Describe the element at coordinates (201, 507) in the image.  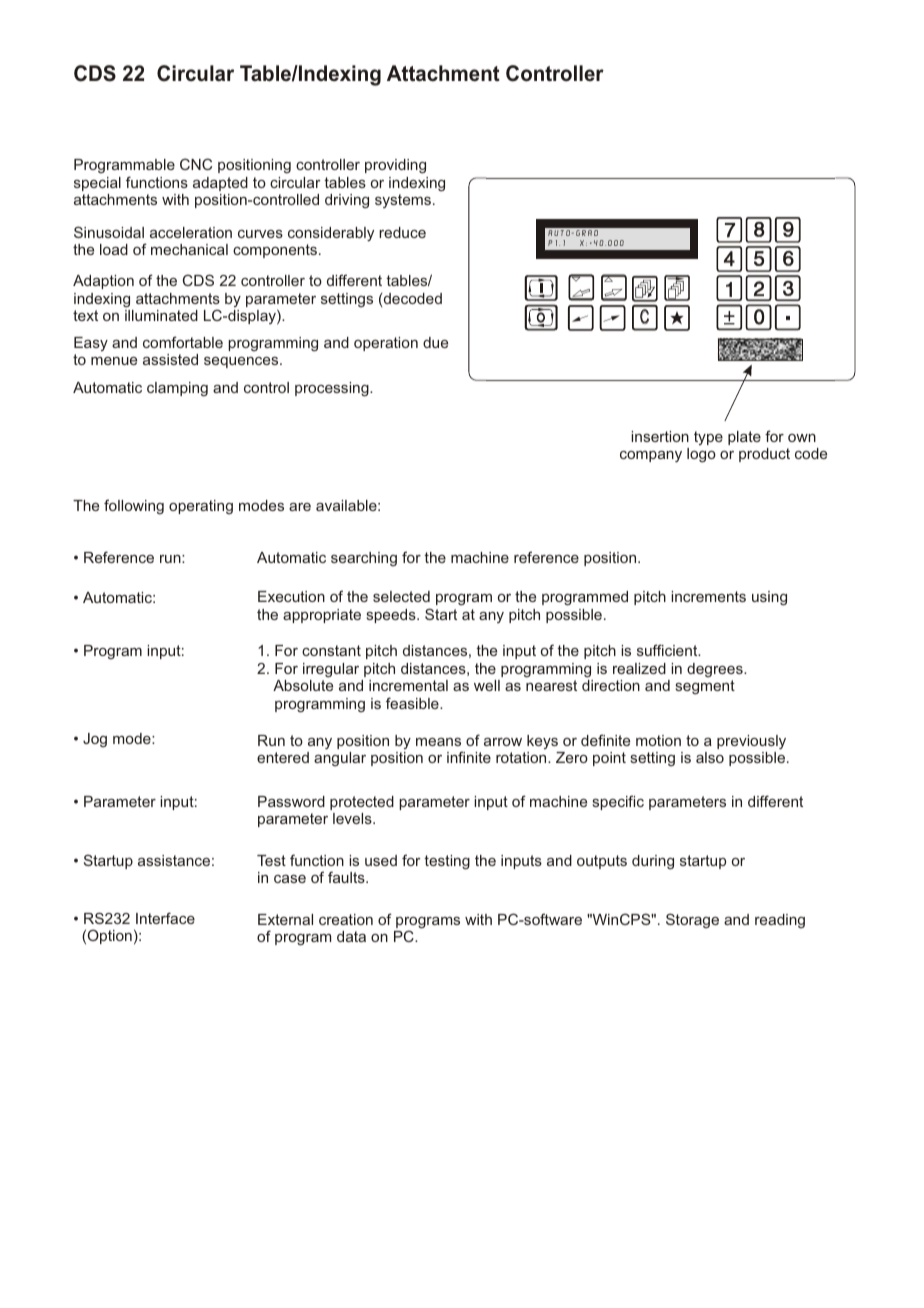
I see `operating` at that location.
